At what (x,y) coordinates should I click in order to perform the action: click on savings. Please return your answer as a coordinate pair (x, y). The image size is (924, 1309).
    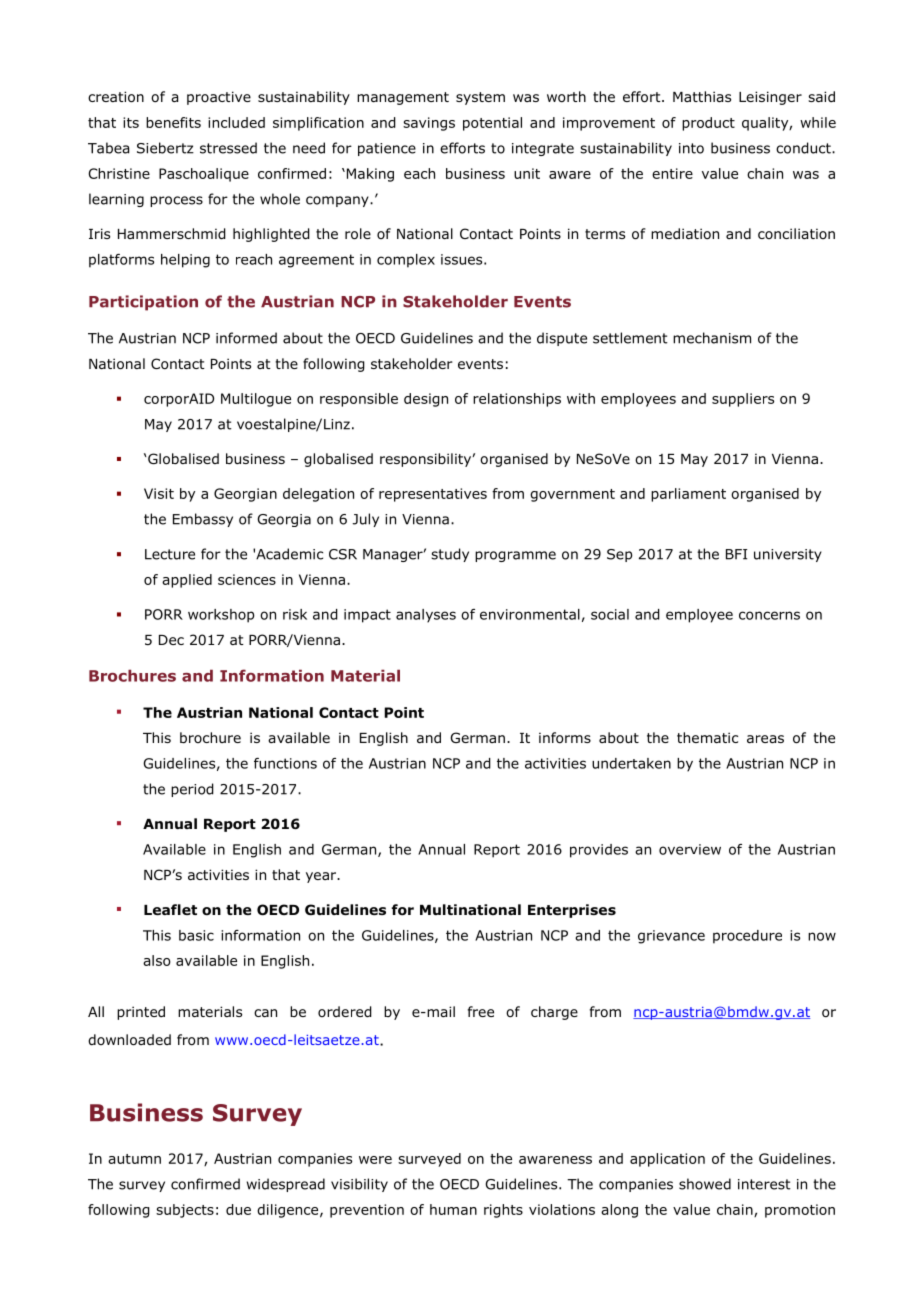
    Looking at the image, I should click on (429, 124).
